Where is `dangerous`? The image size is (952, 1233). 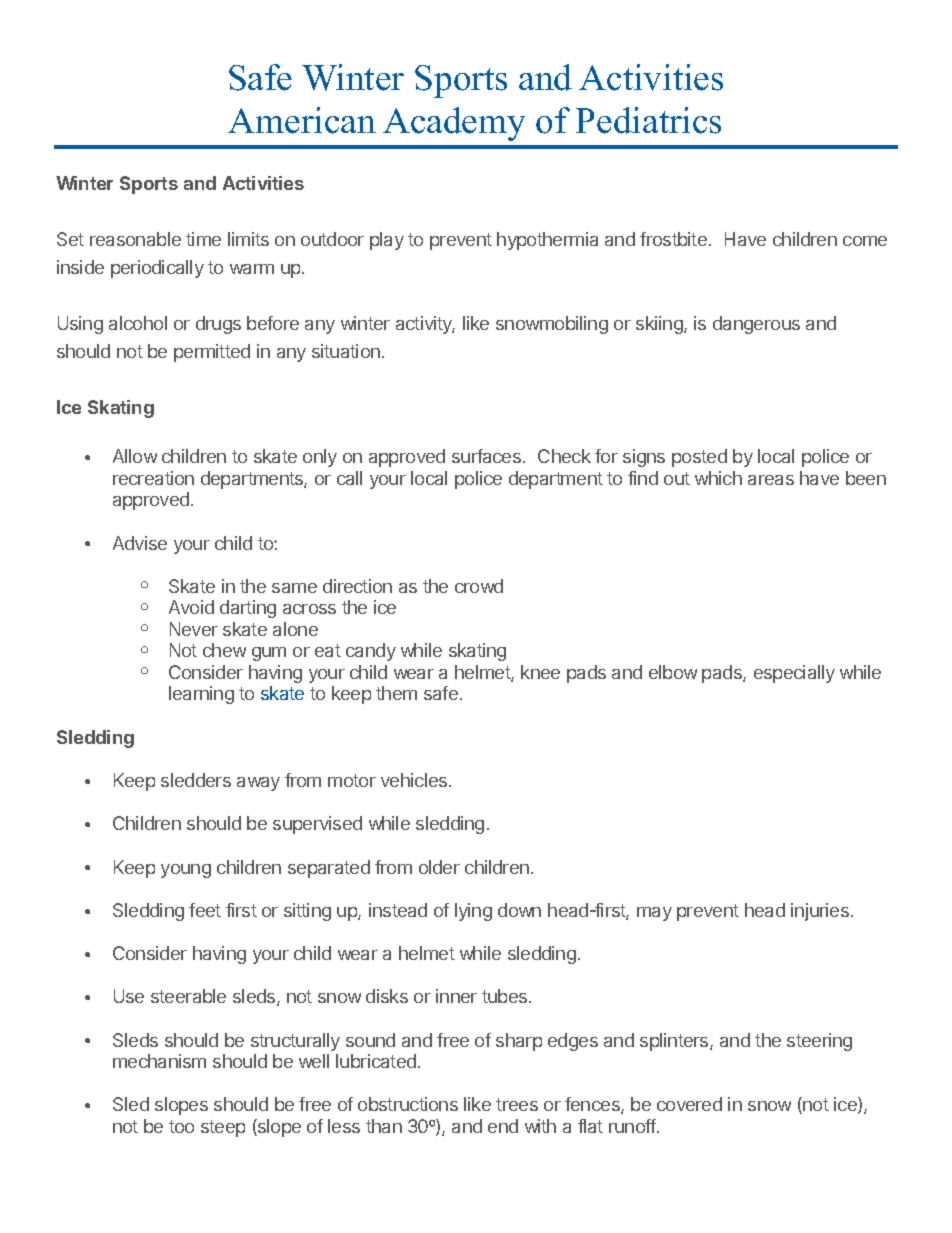
dangerous is located at coordinates (756, 325).
